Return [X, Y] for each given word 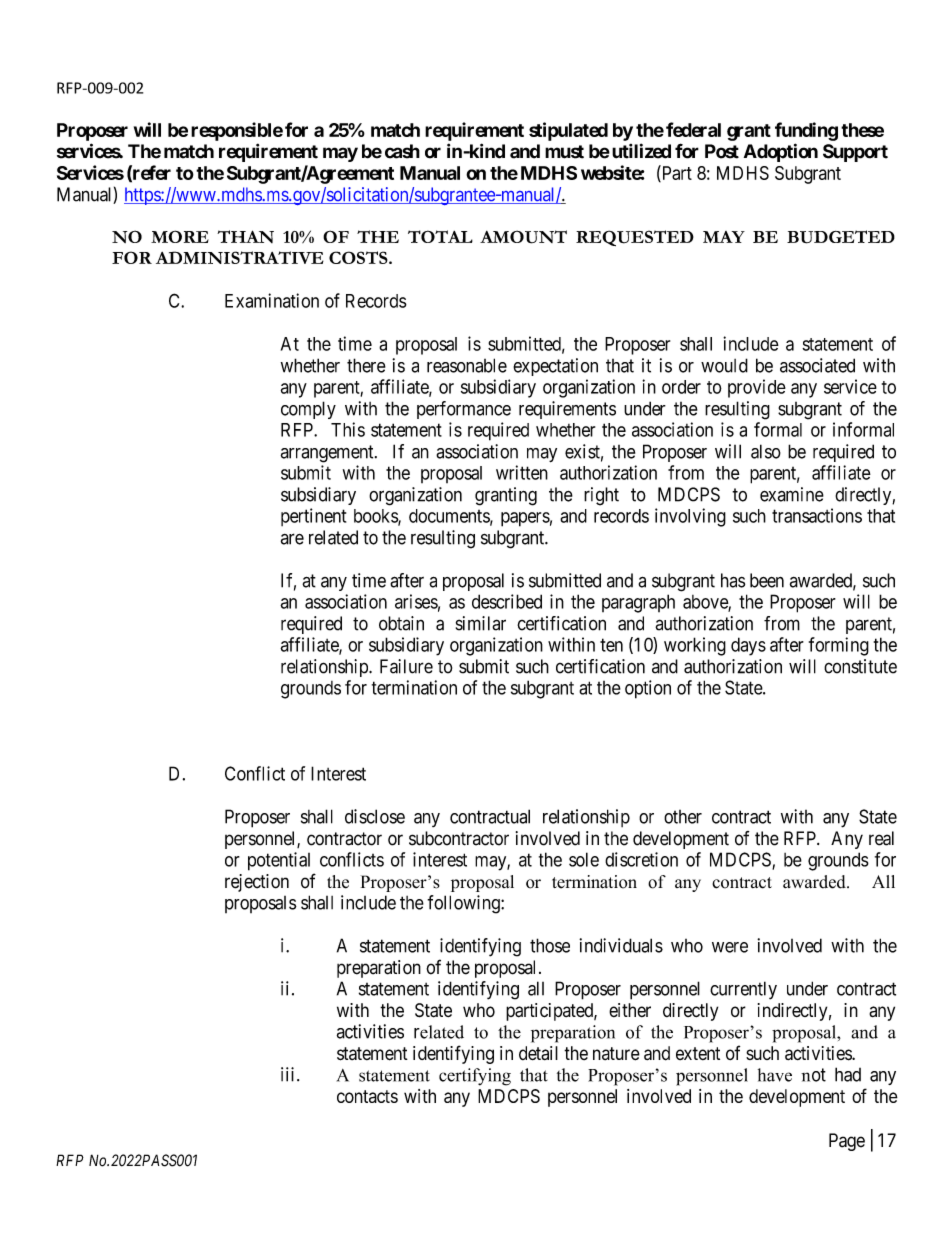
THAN [245, 236]
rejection [257, 883]
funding [806, 131]
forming [839, 646]
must [564, 152]
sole [584, 859]
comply [308, 410]
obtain [401, 623]
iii [289, 1074]
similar [481, 623]
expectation [555, 367]
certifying [475, 1077]
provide [757, 388]
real [881, 838]
